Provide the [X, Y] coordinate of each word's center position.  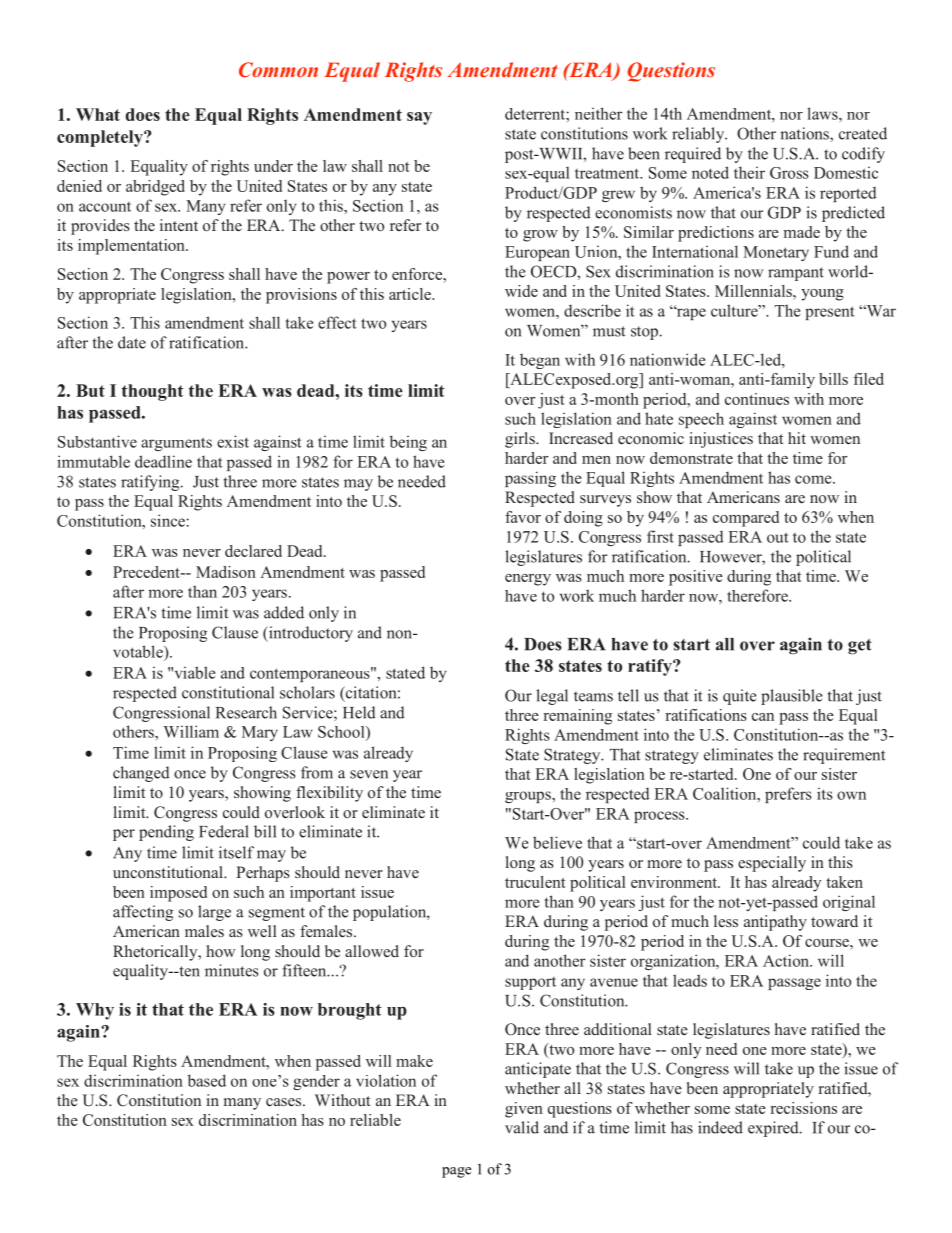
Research [246, 712]
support [530, 983]
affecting [143, 913]
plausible [792, 697]
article [411, 294]
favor [523, 517]
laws [823, 113]
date [132, 342]
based [207, 1080]
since [168, 520]
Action [787, 960]
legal [552, 697]
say [419, 118]
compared [746, 519]
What [98, 114]
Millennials [754, 291]
